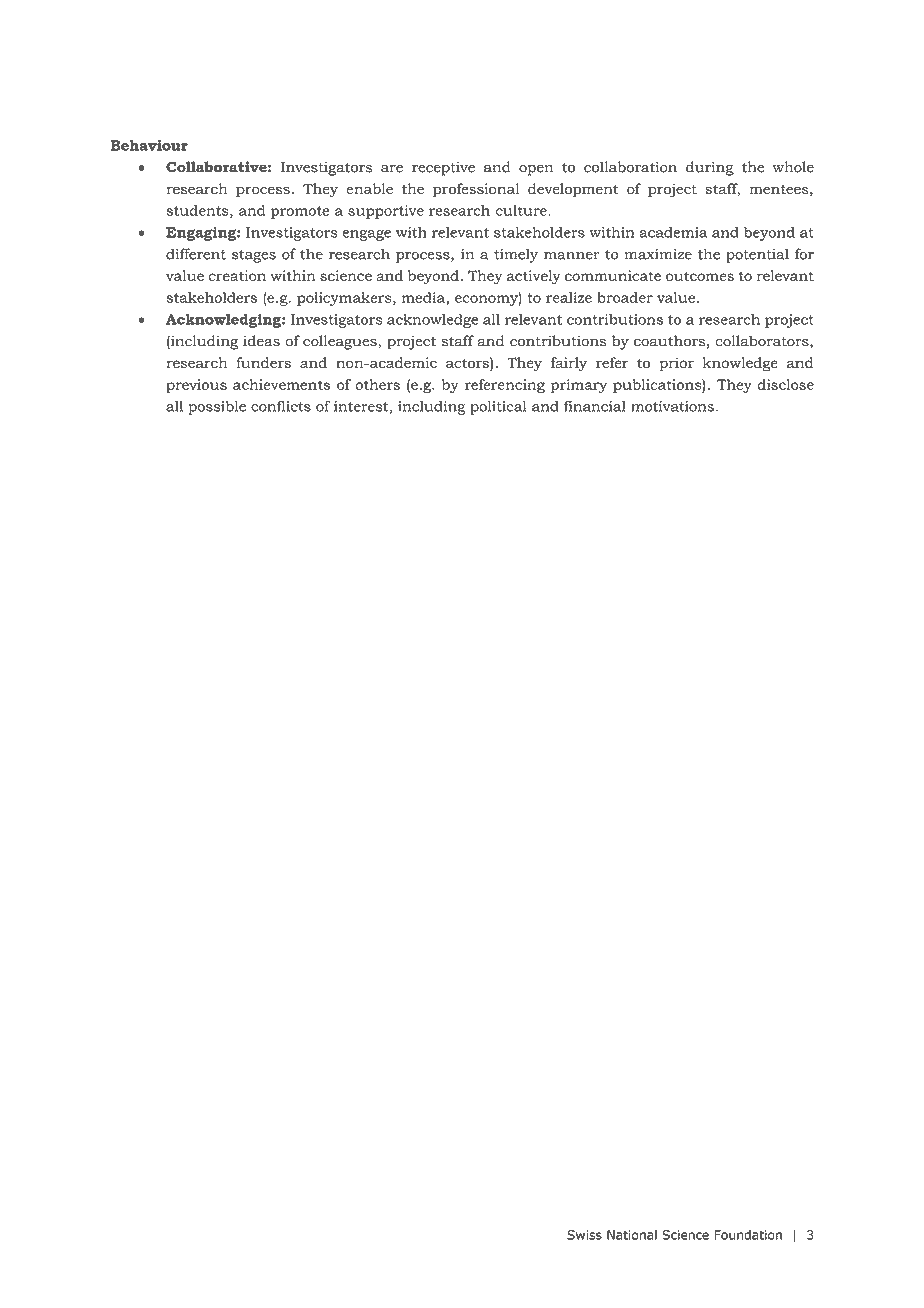 The image size is (924, 1308). Describe the element at coordinates (217, 407) in the document. I see `possible` at that location.
